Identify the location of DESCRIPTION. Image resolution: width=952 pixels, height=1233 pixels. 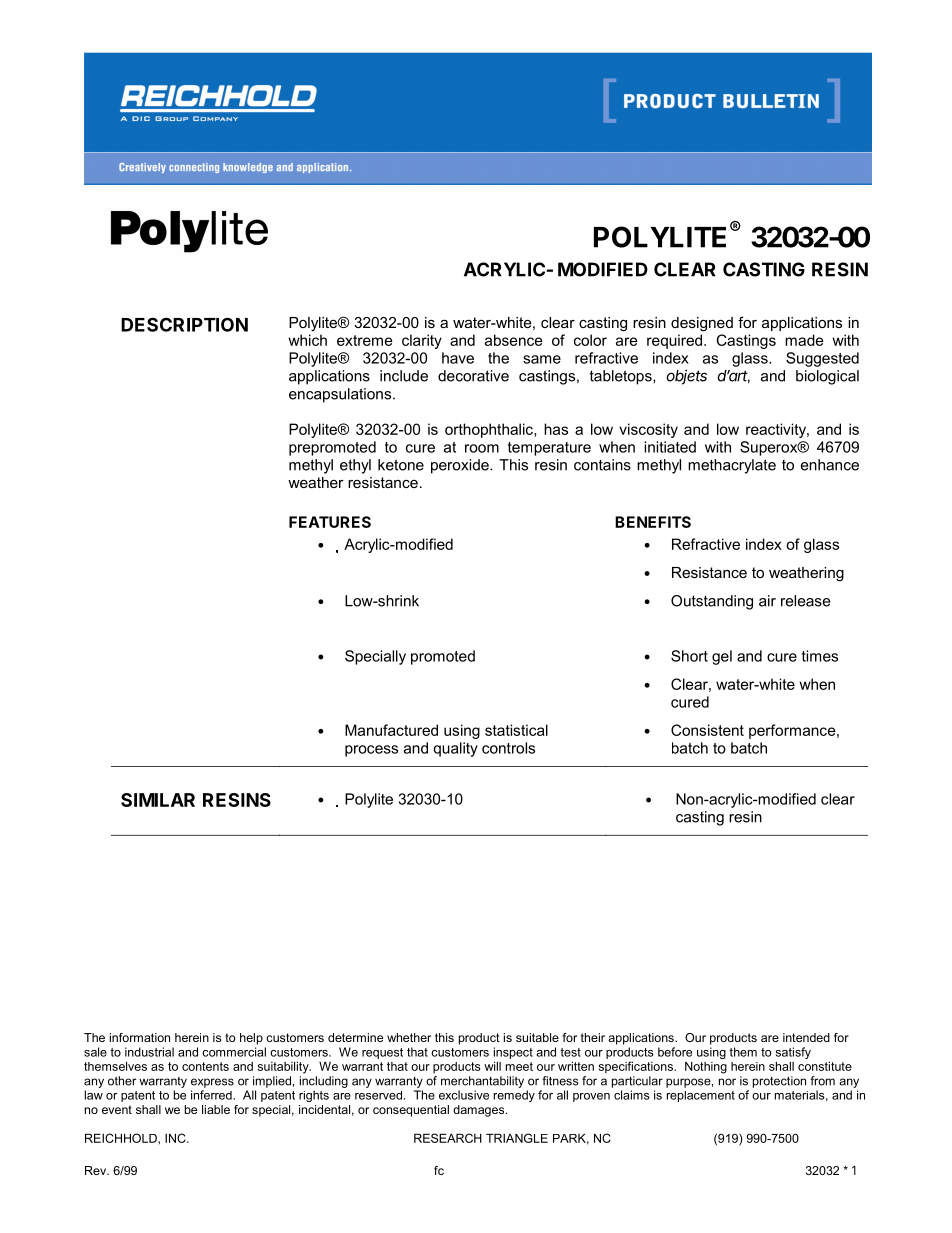
(184, 324).
